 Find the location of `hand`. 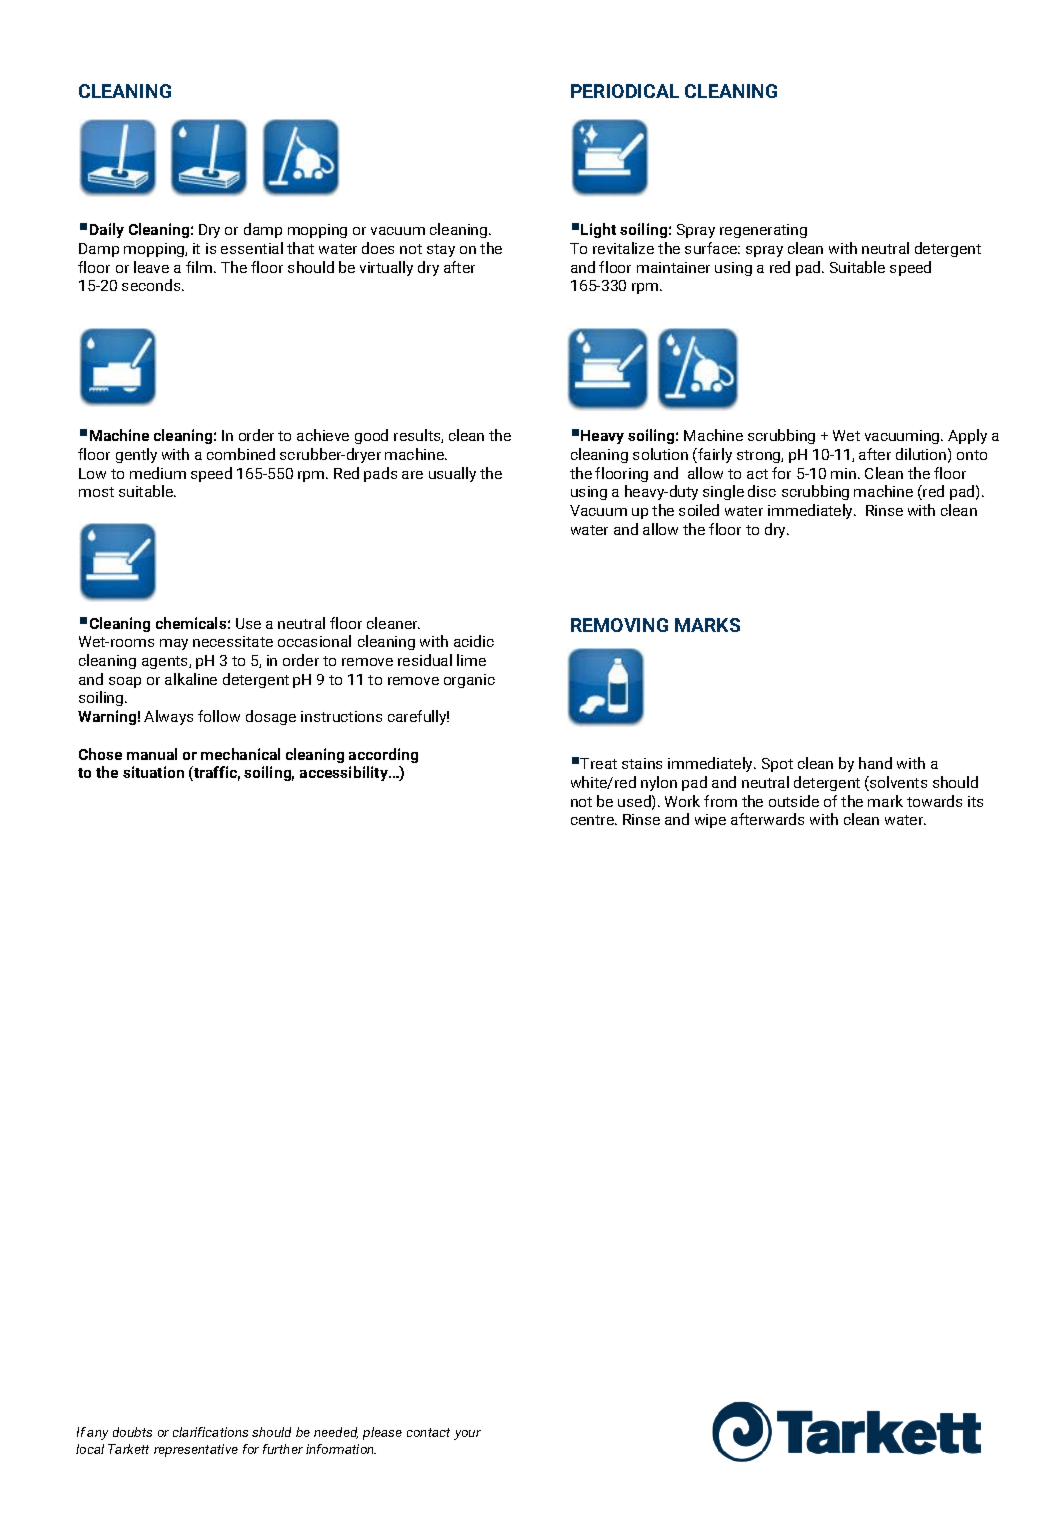

hand is located at coordinates (875, 763).
